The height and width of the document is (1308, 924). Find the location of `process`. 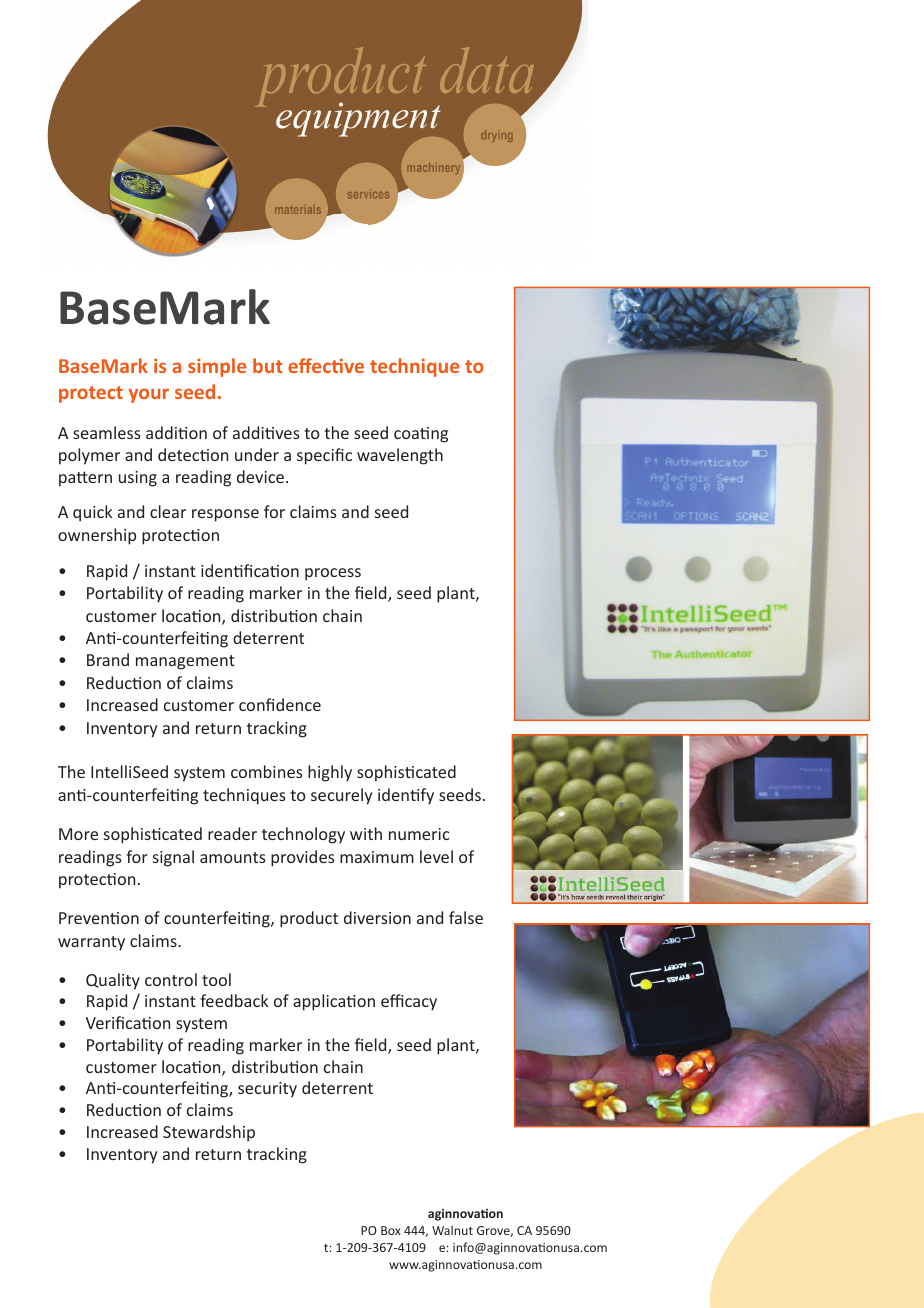

process is located at coordinates (333, 574).
